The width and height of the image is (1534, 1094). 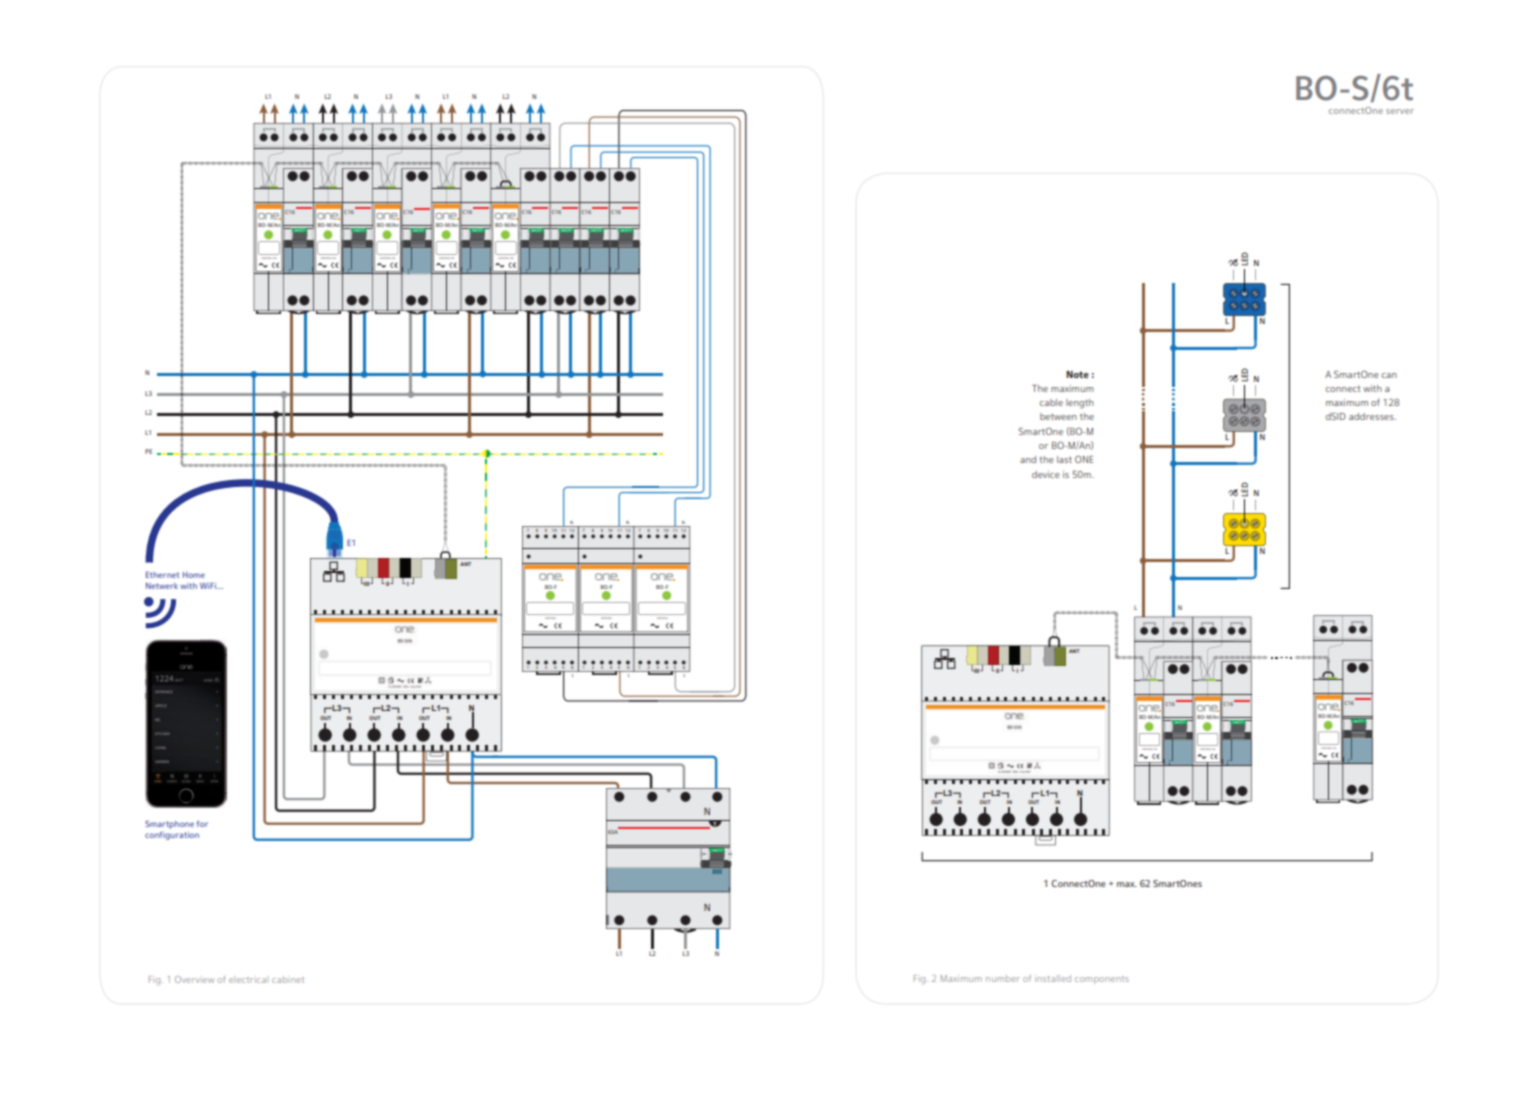 What do you see at coordinates (1051, 402) in the image?
I see `cable` at bounding box center [1051, 402].
